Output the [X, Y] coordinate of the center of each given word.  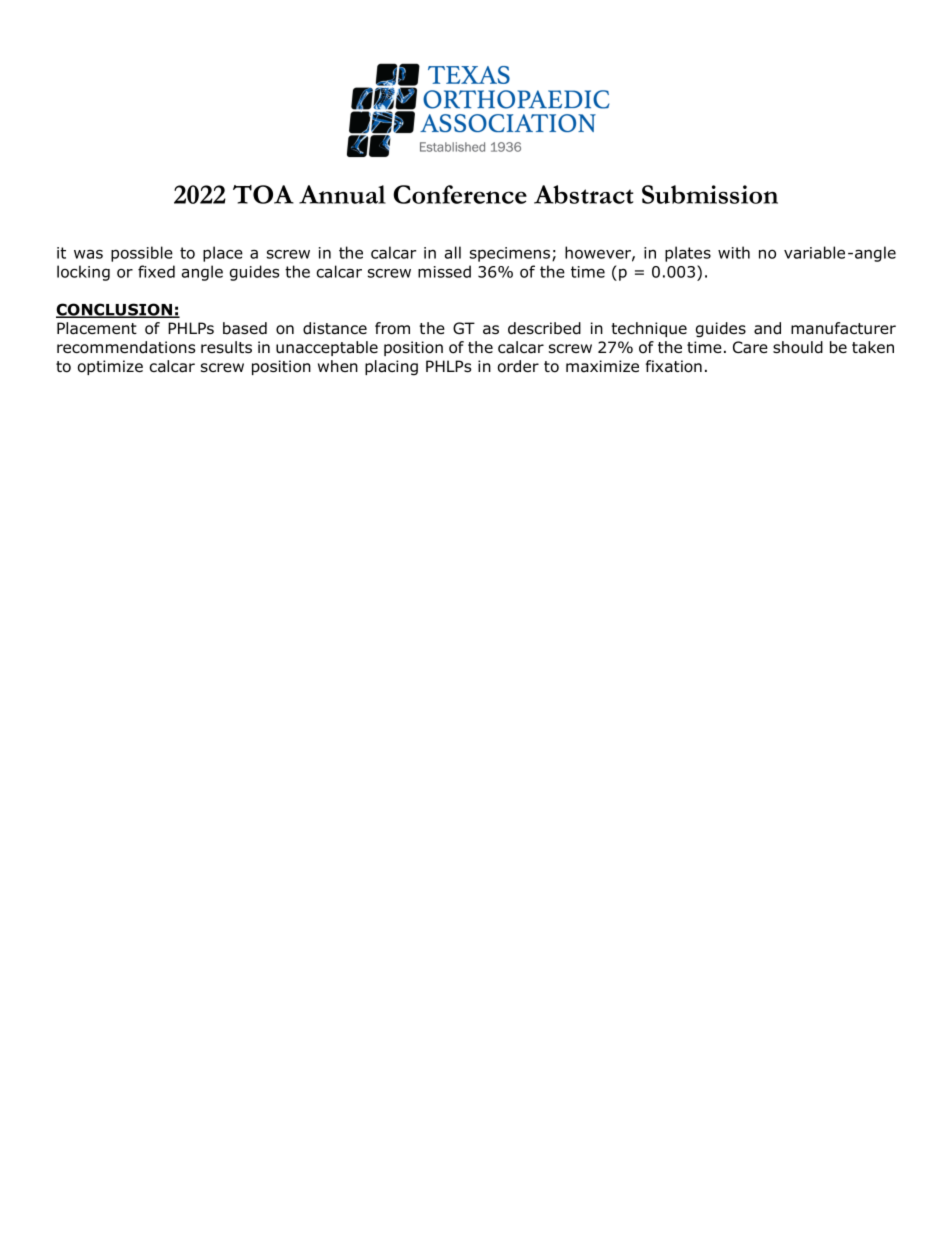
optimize [110, 367]
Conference [460, 194]
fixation [674, 366]
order [518, 366]
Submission [710, 194]
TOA [263, 194]
